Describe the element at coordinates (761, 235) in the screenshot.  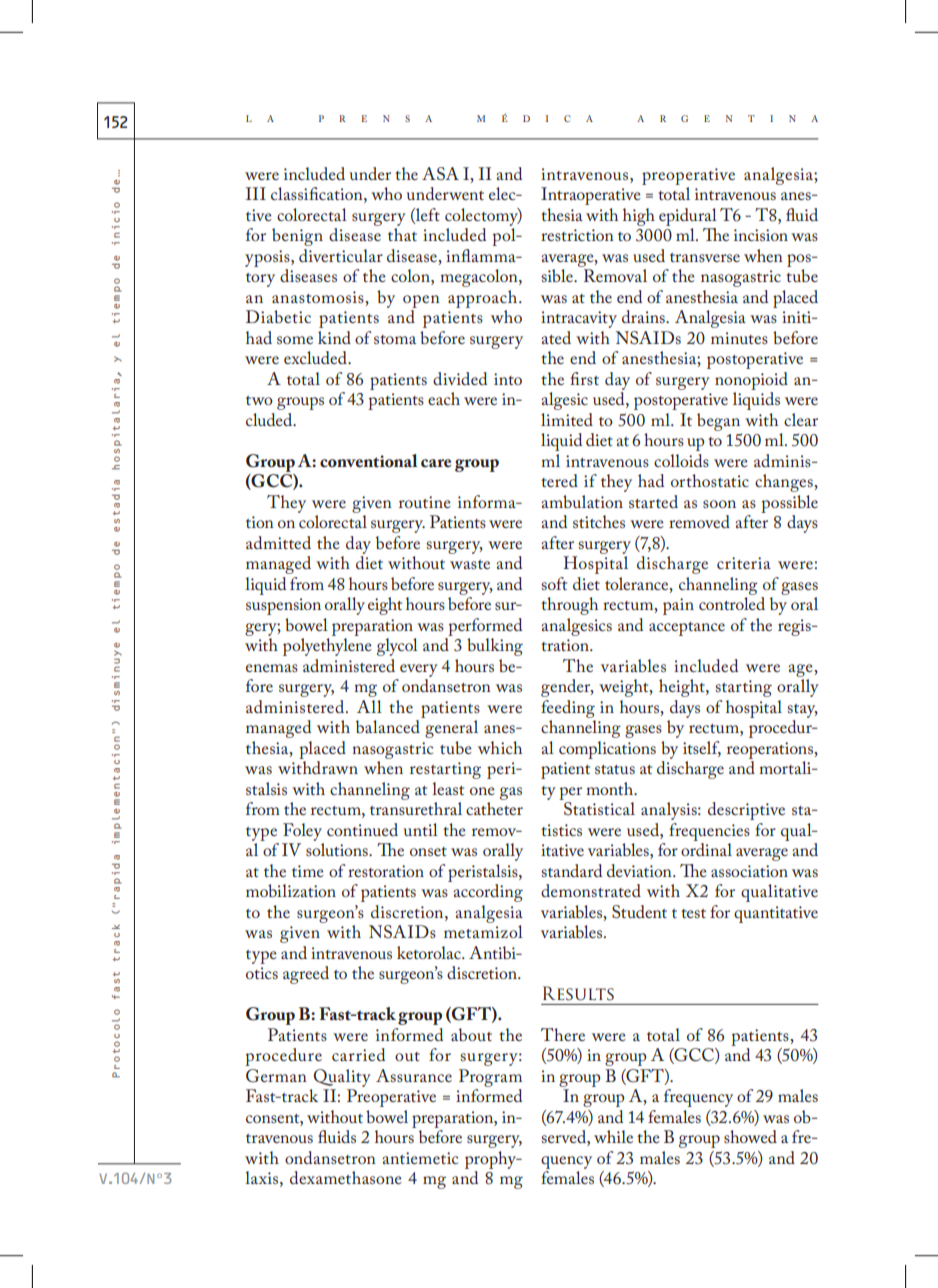
I see `incision` at that location.
